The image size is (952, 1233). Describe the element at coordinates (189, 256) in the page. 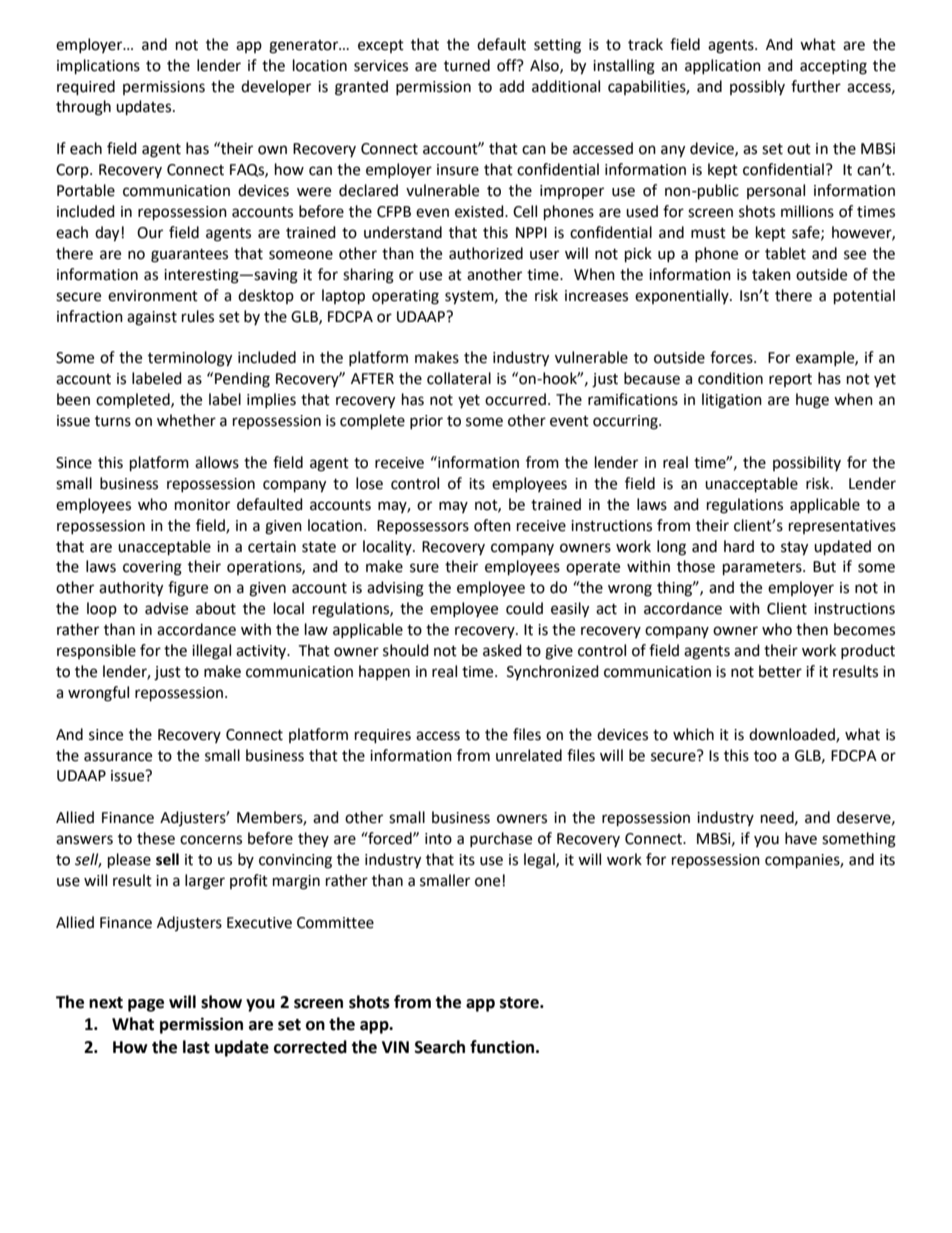

I see `guarantees` at that location.
